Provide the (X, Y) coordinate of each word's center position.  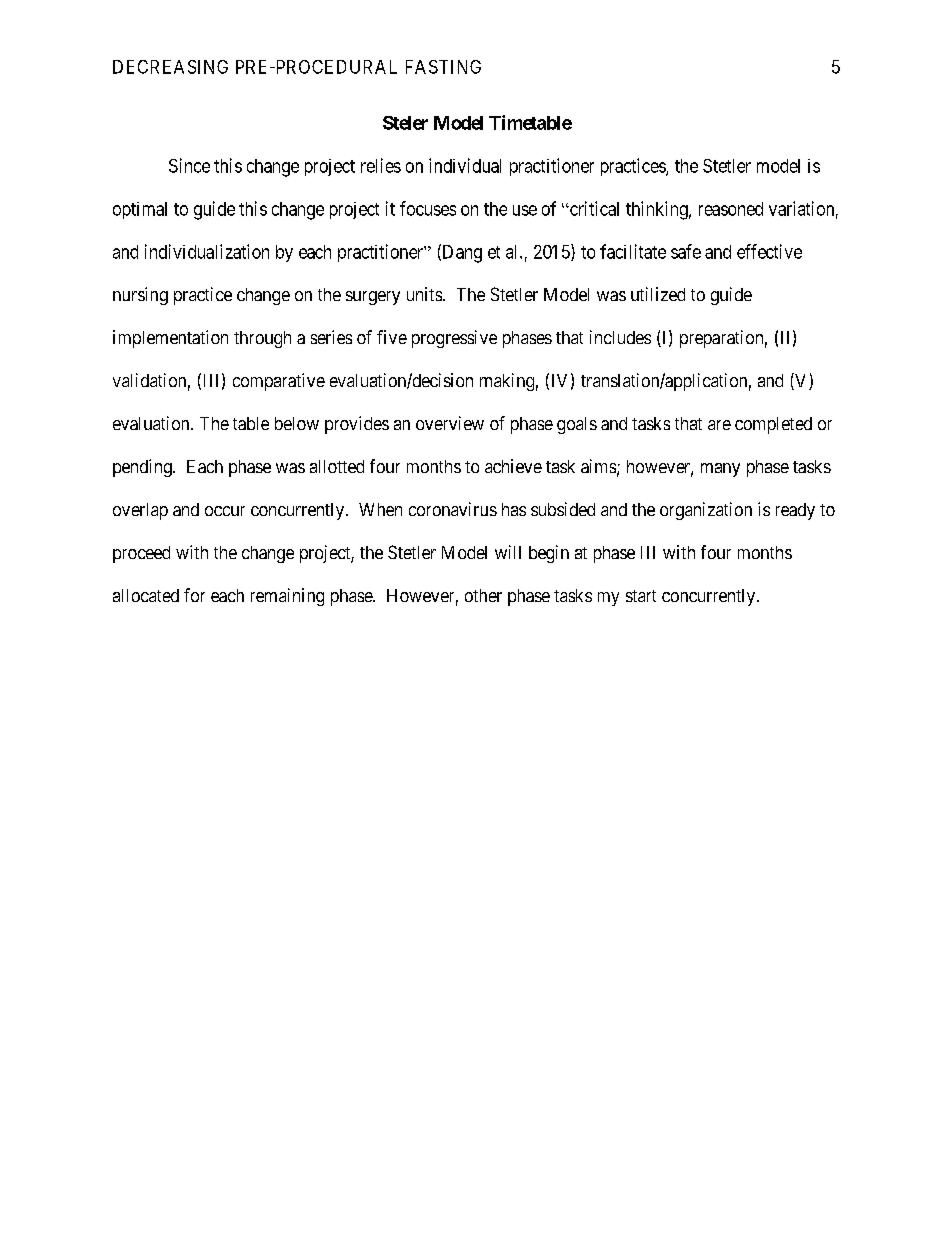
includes (620, 337)
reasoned (731, 209)
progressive (454, 339)
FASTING (443, 67)
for (194, 595)
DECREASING (170, 67)
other (483, 595)
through (262, 339)
